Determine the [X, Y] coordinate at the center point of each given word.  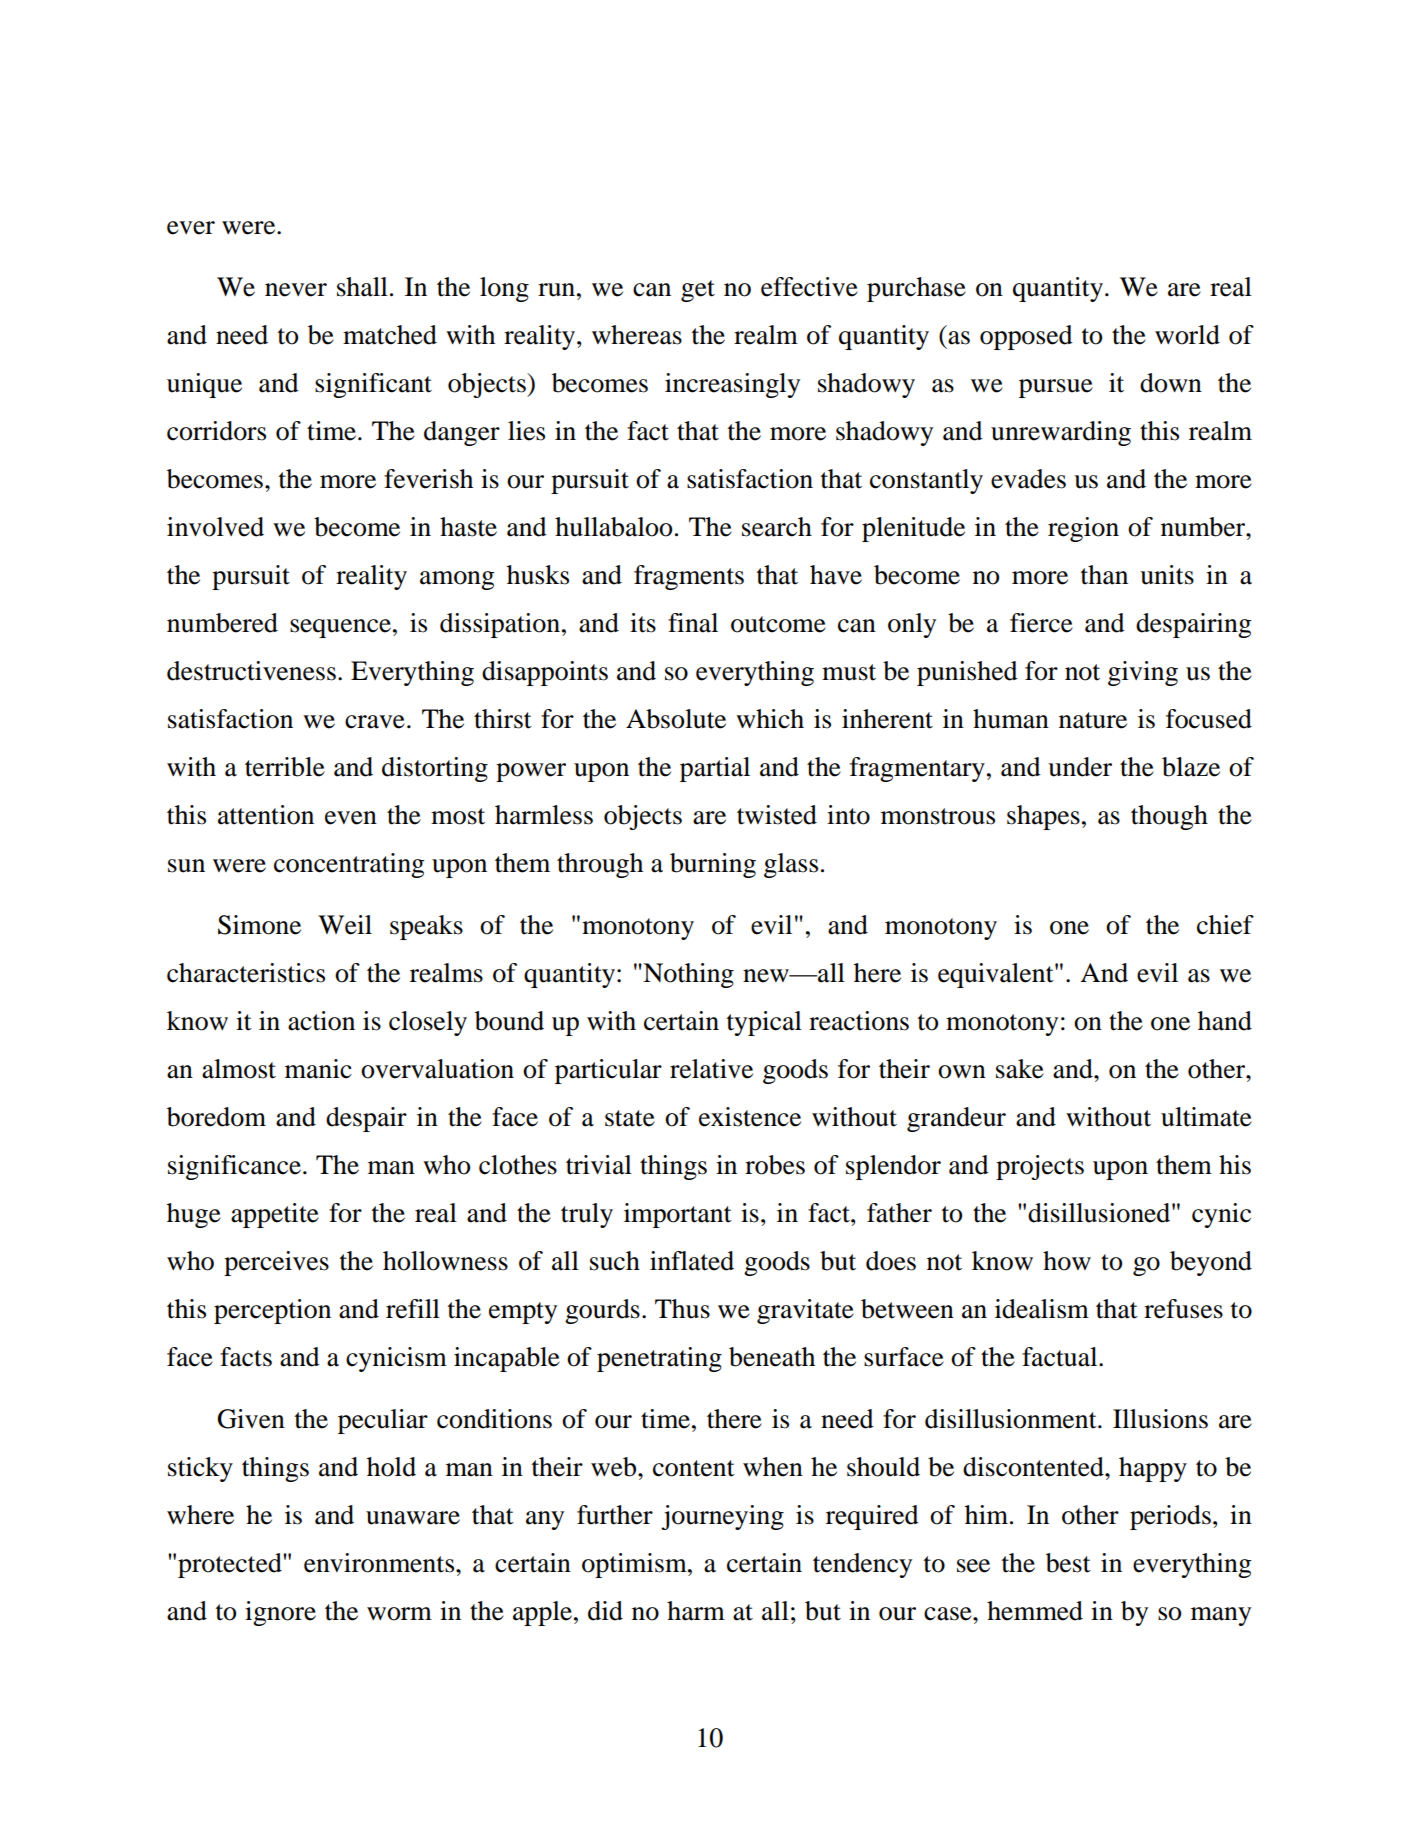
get [698, 291]
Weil [345, 925]
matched [390, 335]
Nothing [687, 975]
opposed [1026, 337]
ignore [280, 1613]
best [1068, 1563]
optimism [635, 1565]
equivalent [997, 975]
